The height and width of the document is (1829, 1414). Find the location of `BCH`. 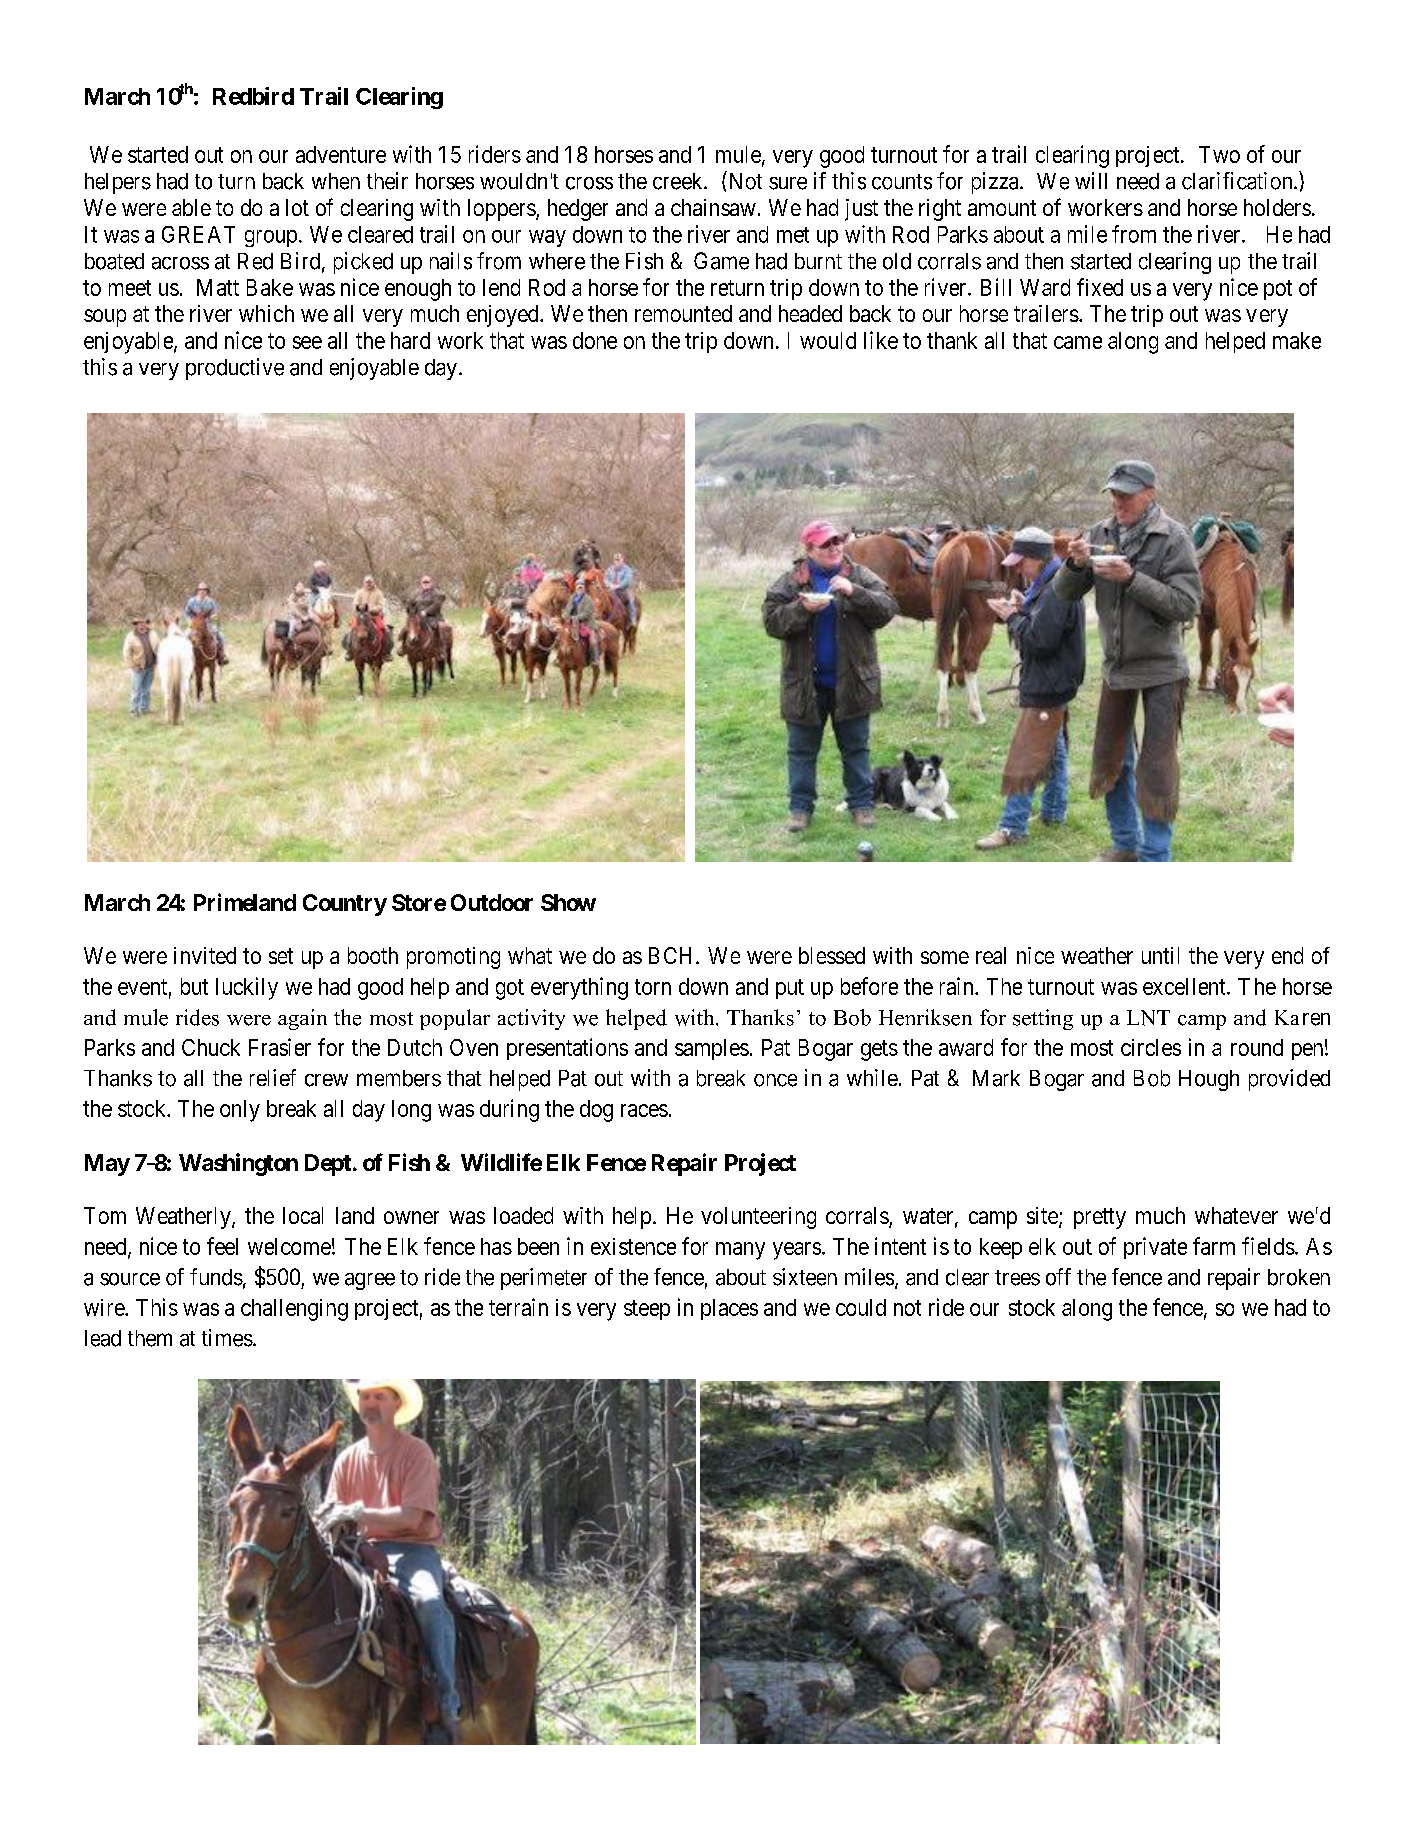

BCH is located at coordinates (673, 955).
